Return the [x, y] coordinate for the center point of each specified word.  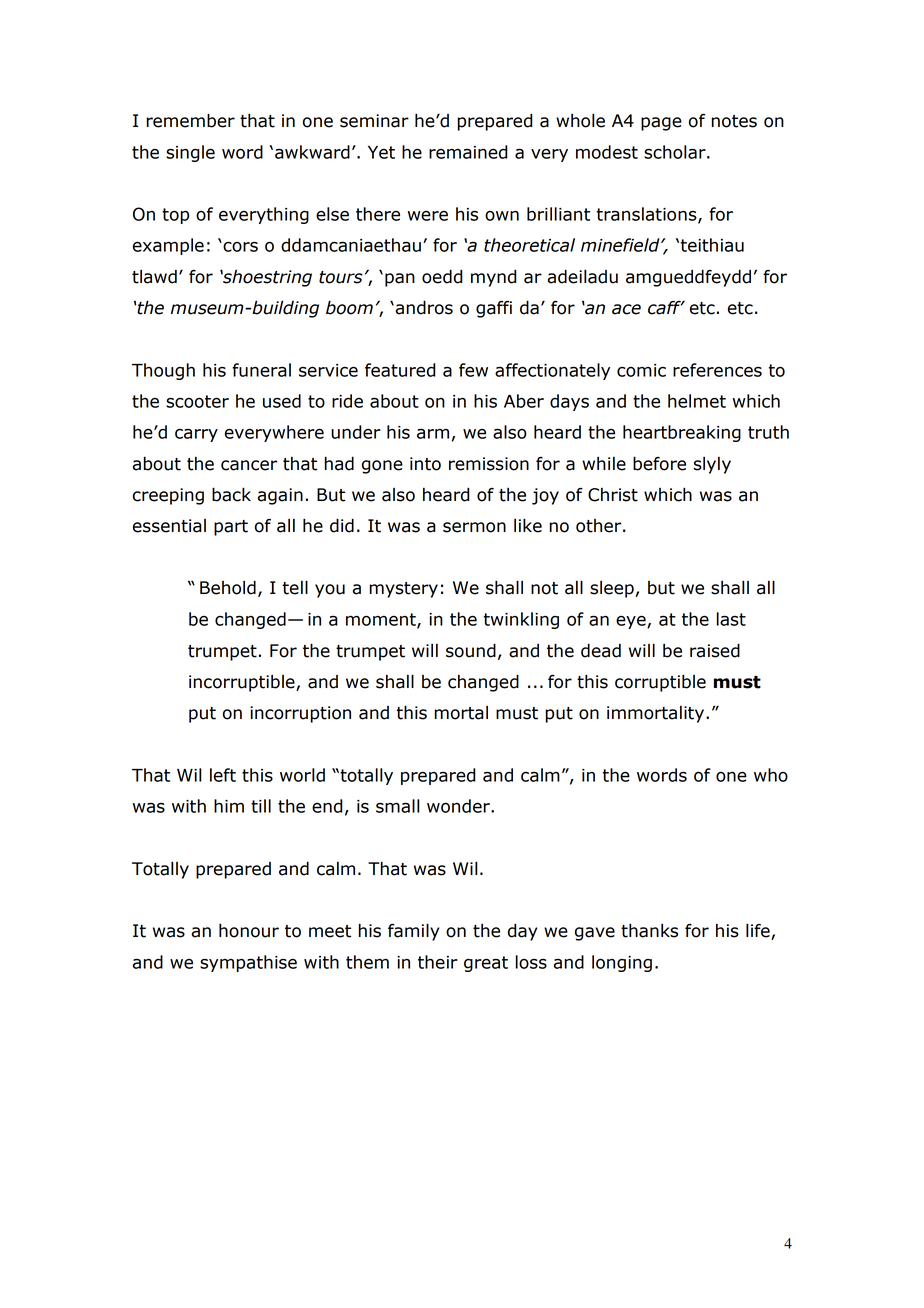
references [717, 370]
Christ [613, 495]
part [231, 528]
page [661, 124]
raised [715, 650]
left [223, 775]
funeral [261, 370]
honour [249, 930]
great [486, 964]
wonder [459, 806]
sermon [474, 527]
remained [468, 152]
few [473, 370]
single [190, 153]
